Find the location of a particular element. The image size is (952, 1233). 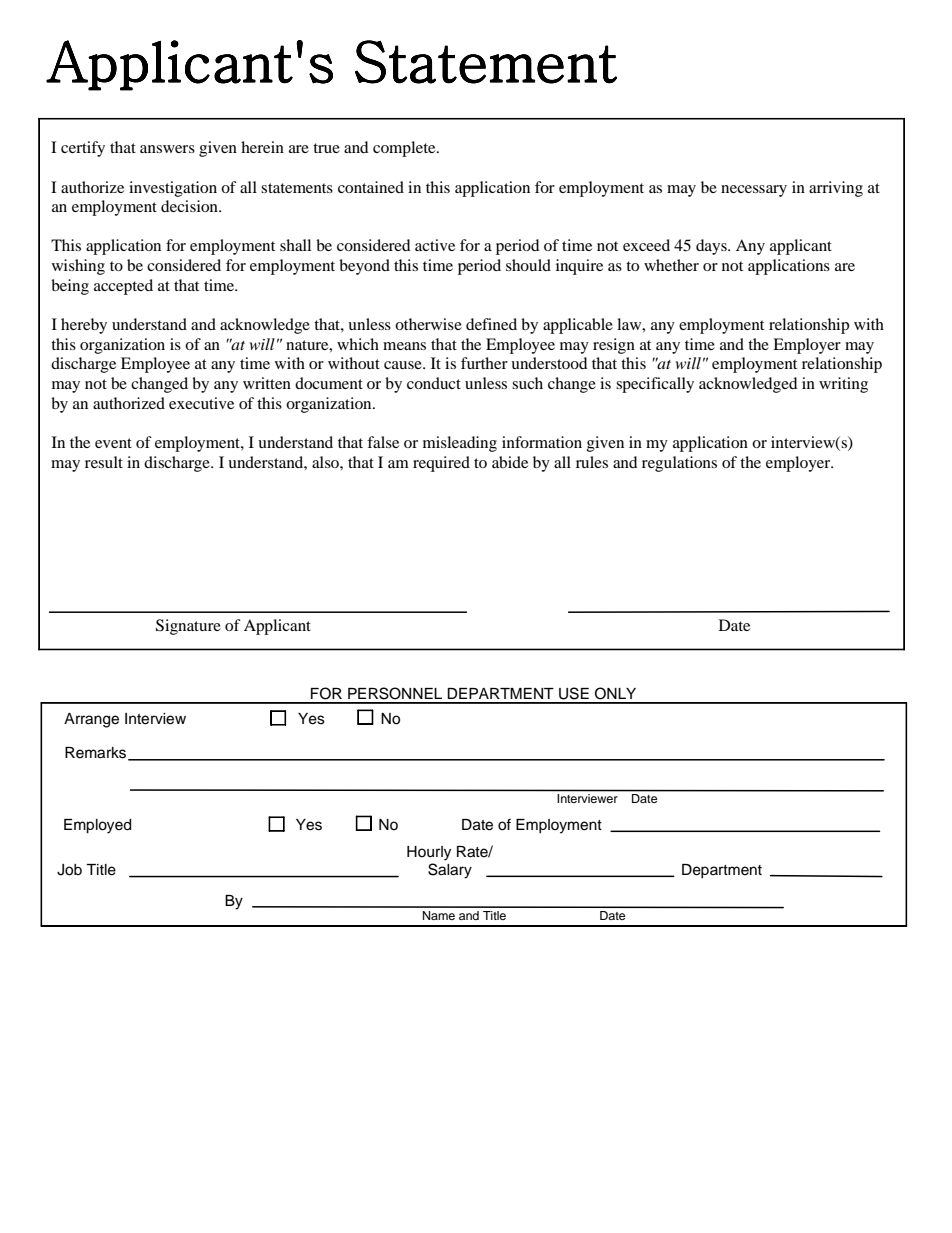

Hourly is located at coordinates (429, 853).
